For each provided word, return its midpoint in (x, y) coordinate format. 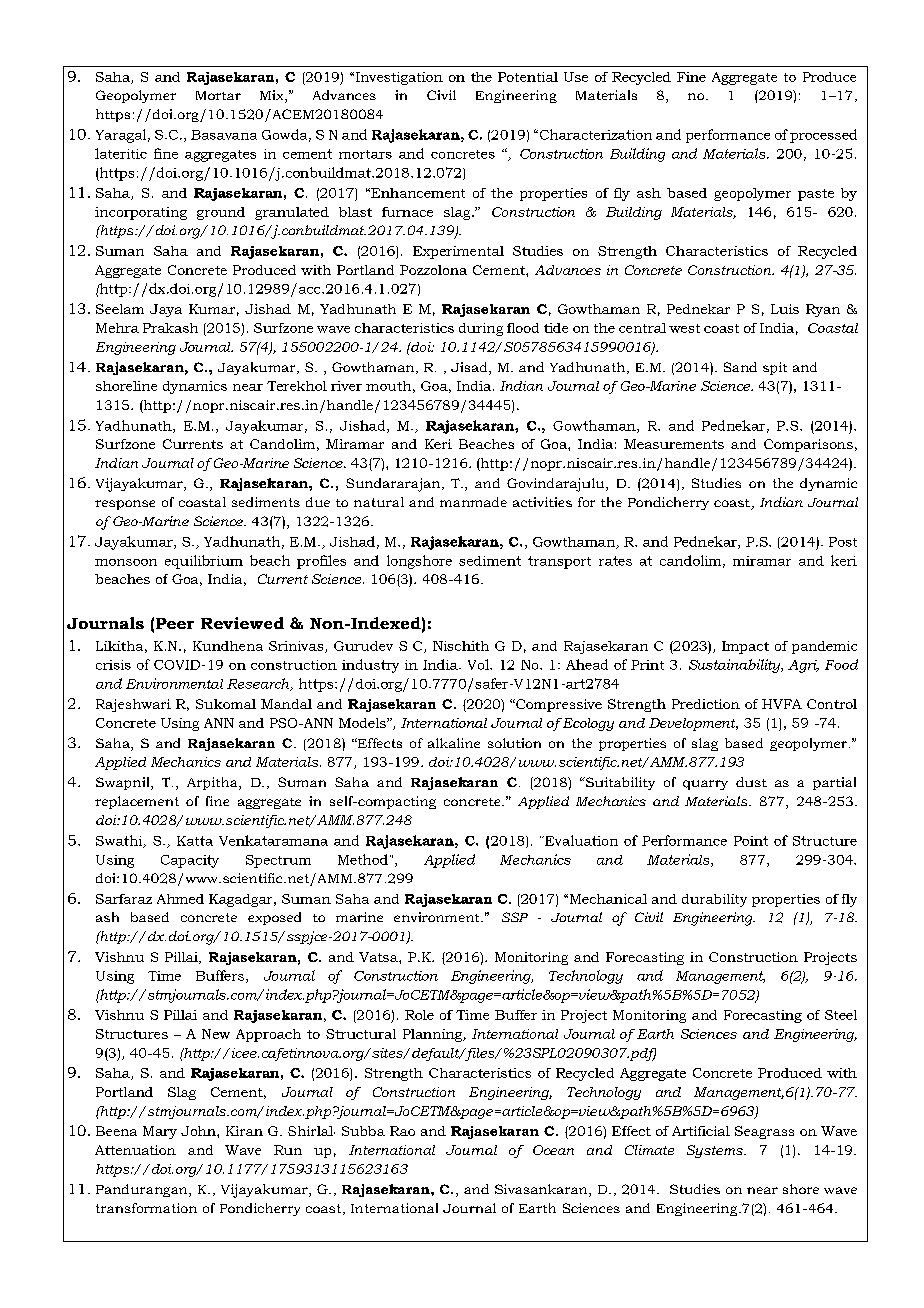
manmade (473, 502)
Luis (785, 309)
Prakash (170, 328)
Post (843, 542)
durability (714, 900)
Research (259, 684)
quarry (705, 785)
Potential (528, 77)
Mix (273, 96)
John (199, 1131)
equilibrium (204, 562)
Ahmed (180, 899)
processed (823, 136)
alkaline (454, 743)
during (481, 329)
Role (419, 1015)
